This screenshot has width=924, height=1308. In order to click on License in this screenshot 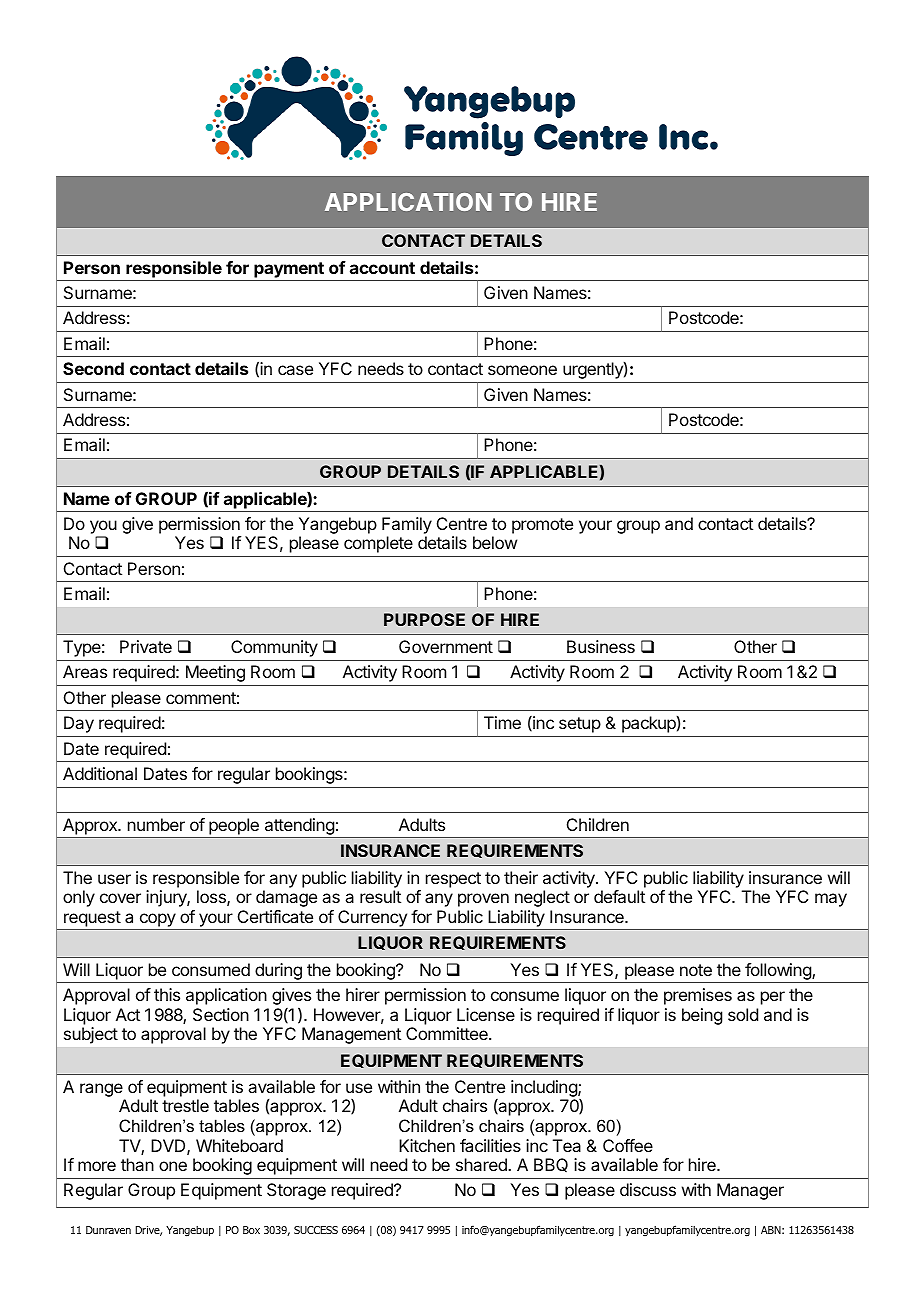, I will do `click(486, 1014)`.
